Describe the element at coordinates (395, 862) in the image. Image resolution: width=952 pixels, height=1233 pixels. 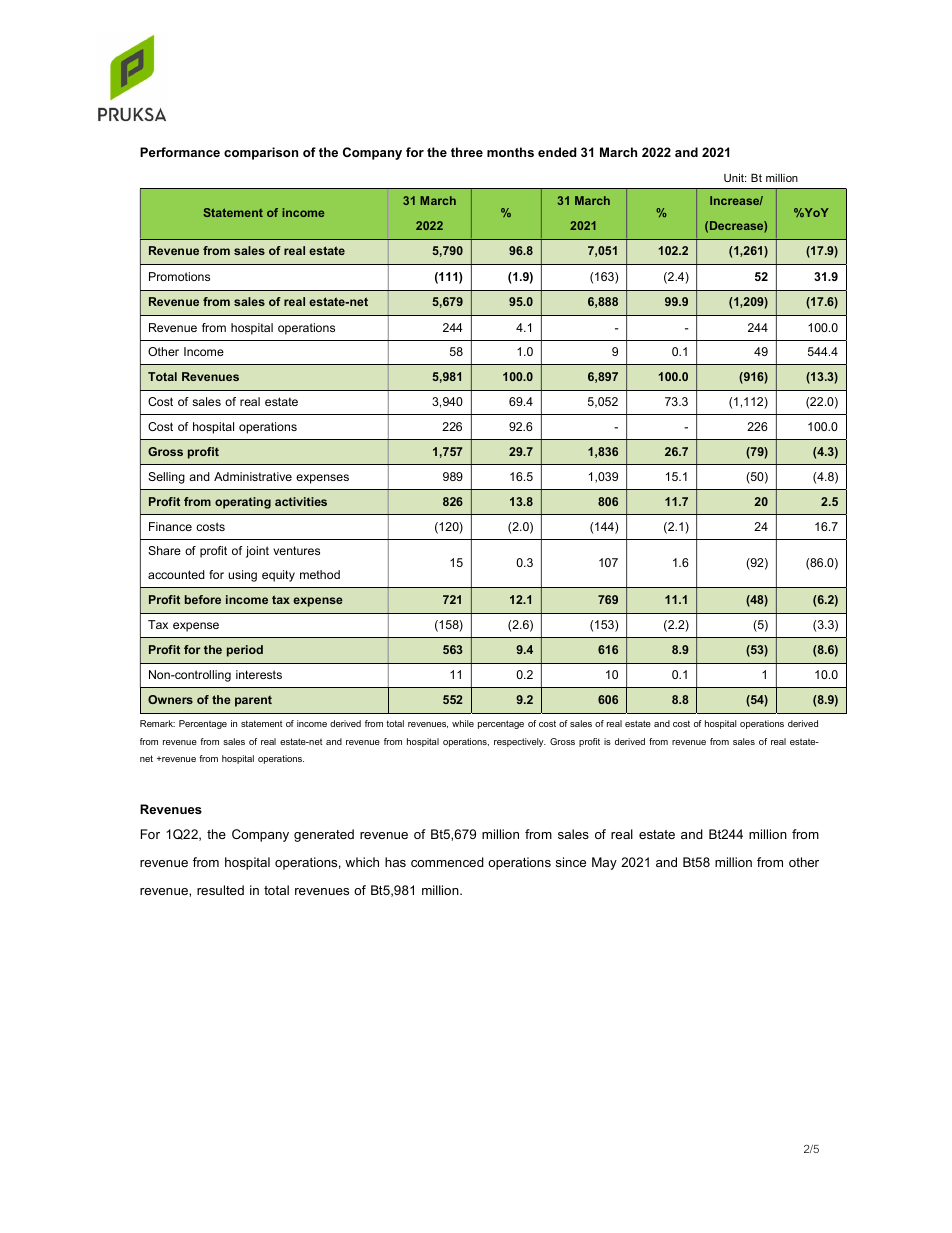
I see `has` at that location.
